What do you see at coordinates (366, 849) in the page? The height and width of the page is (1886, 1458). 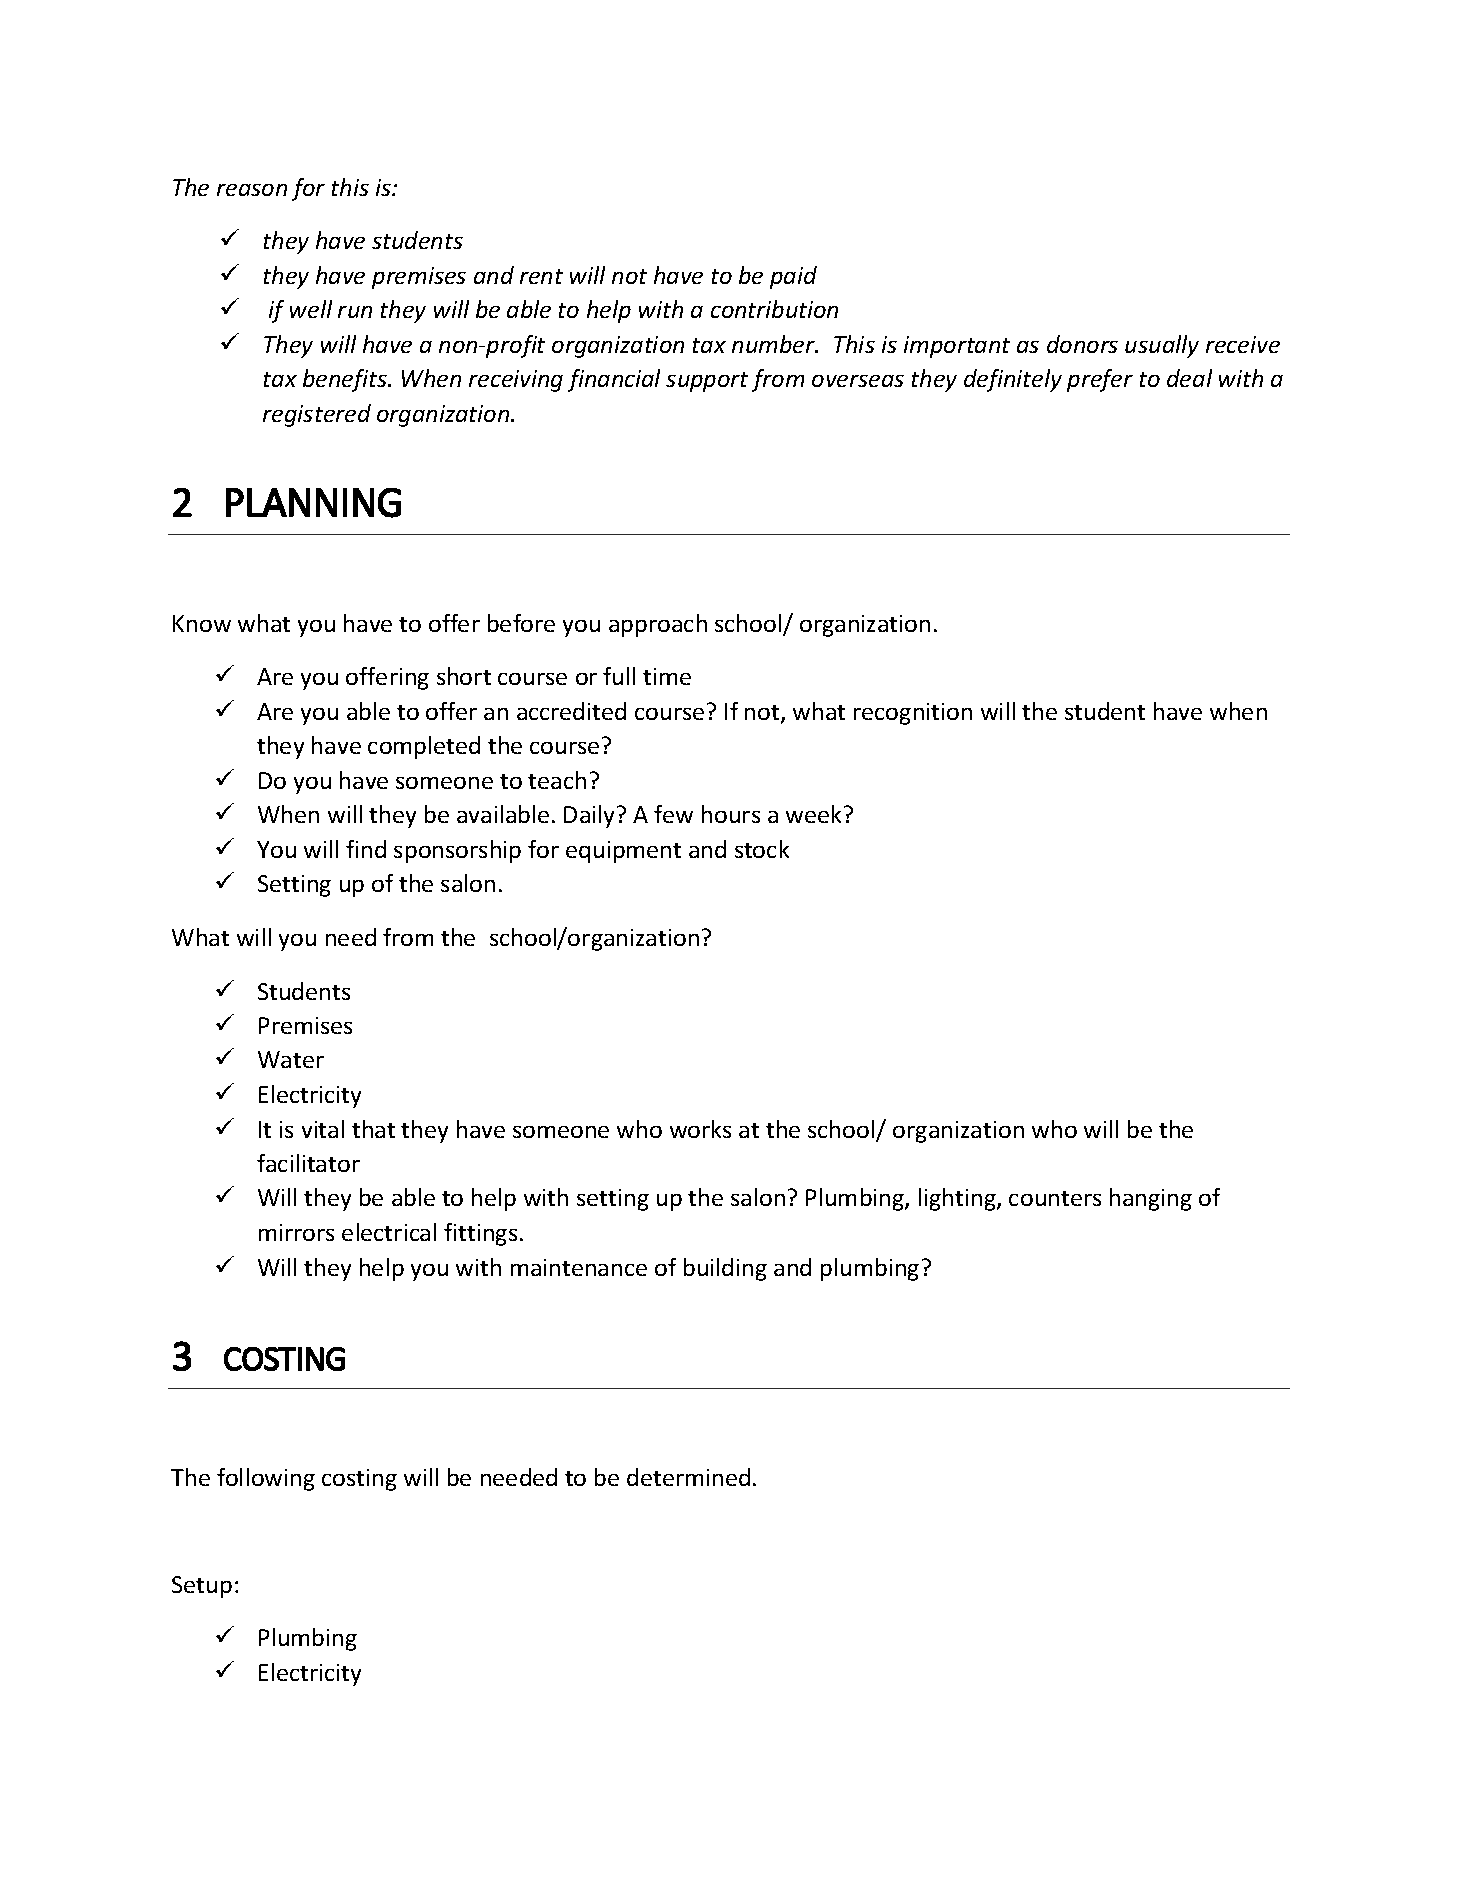 I see `find` at bounding box center [366, 849].
